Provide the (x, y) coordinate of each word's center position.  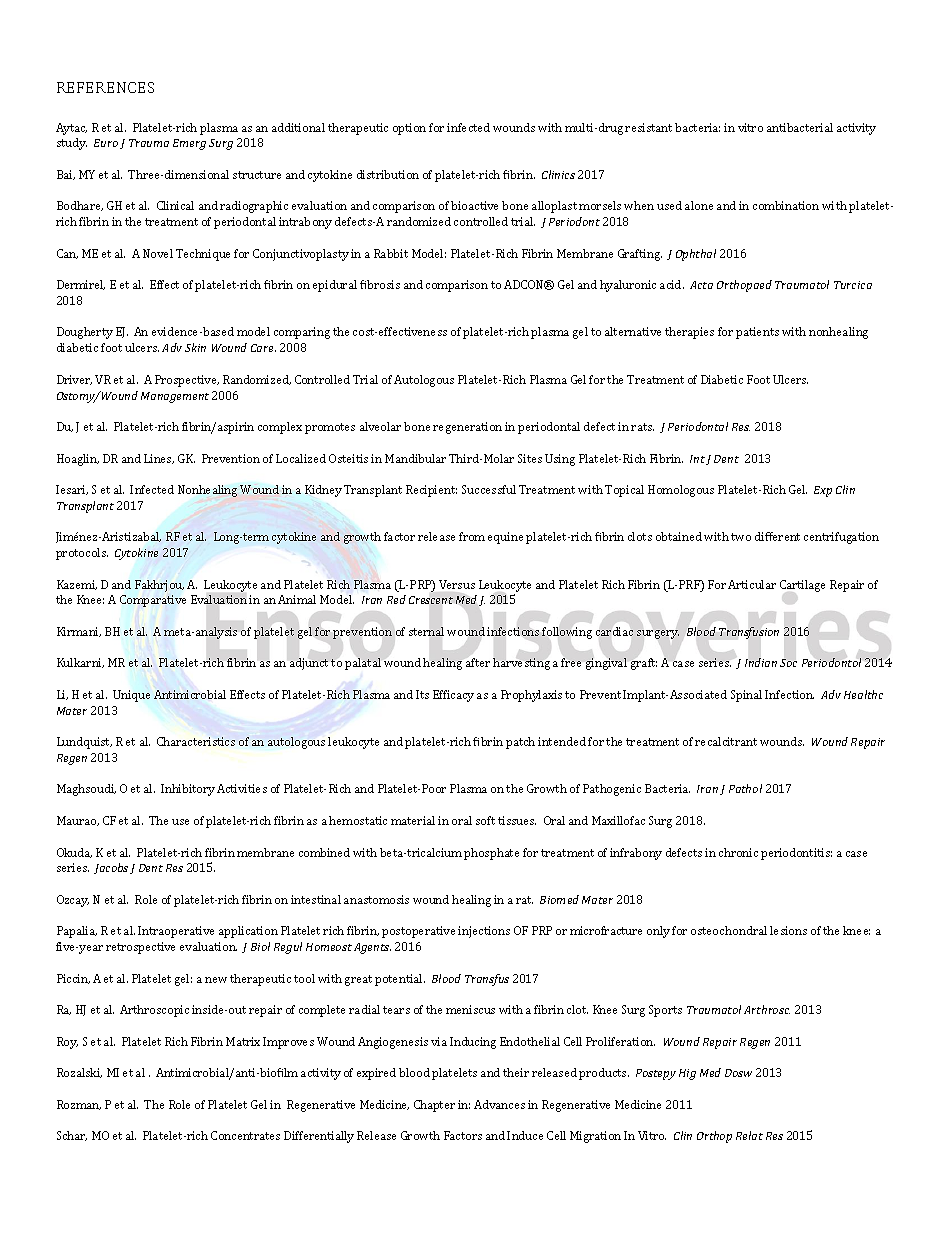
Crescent (431, 600)
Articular (752, 584)
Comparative (153, 601)
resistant (648, 127)
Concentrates (245, 1135)
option (409, 129)
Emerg (189, 144)
